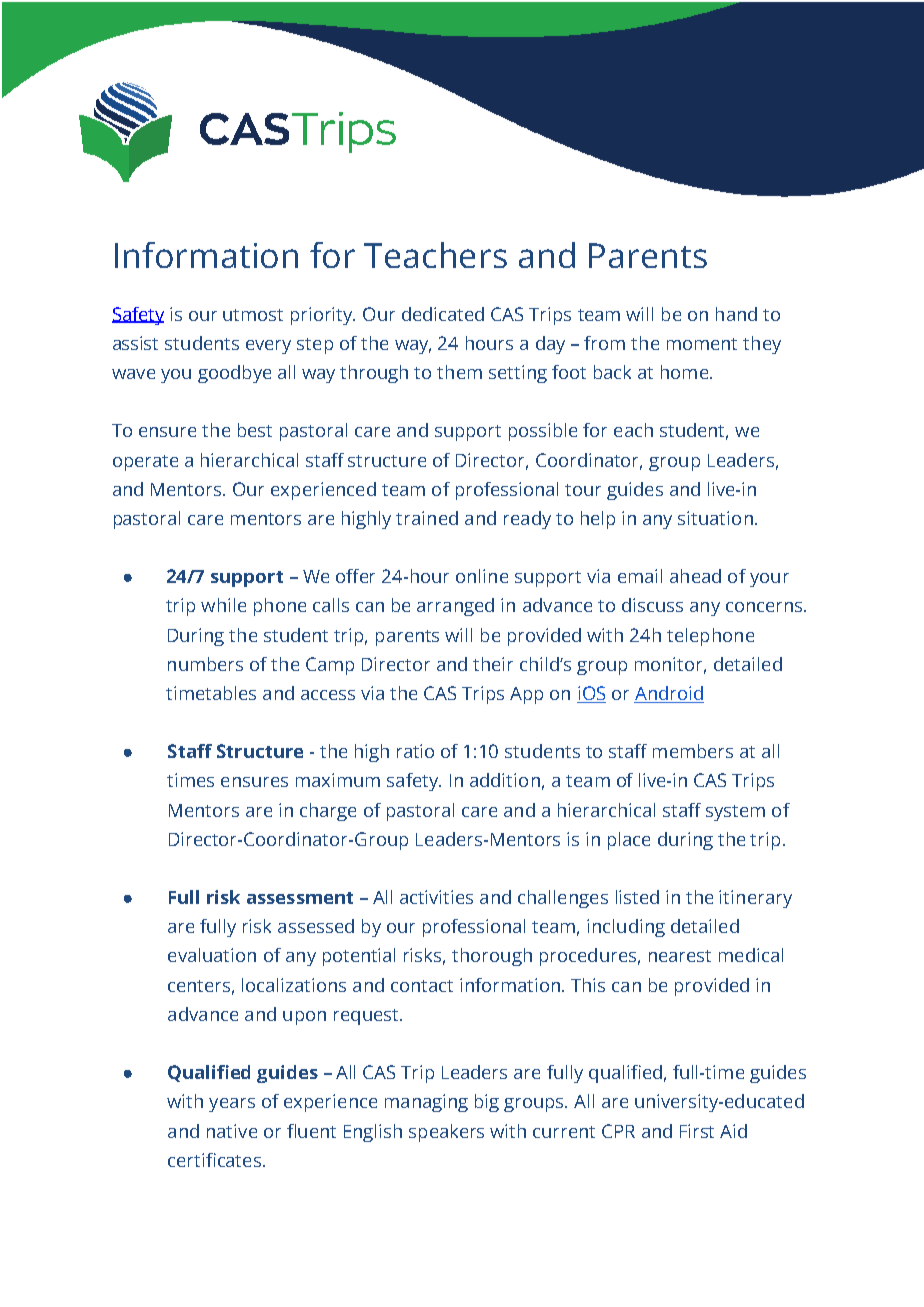 This screenshot has height=1307, width=924. Describe the element at coordinates (702, 344) in the screenshot. I see `moment` at that location.
